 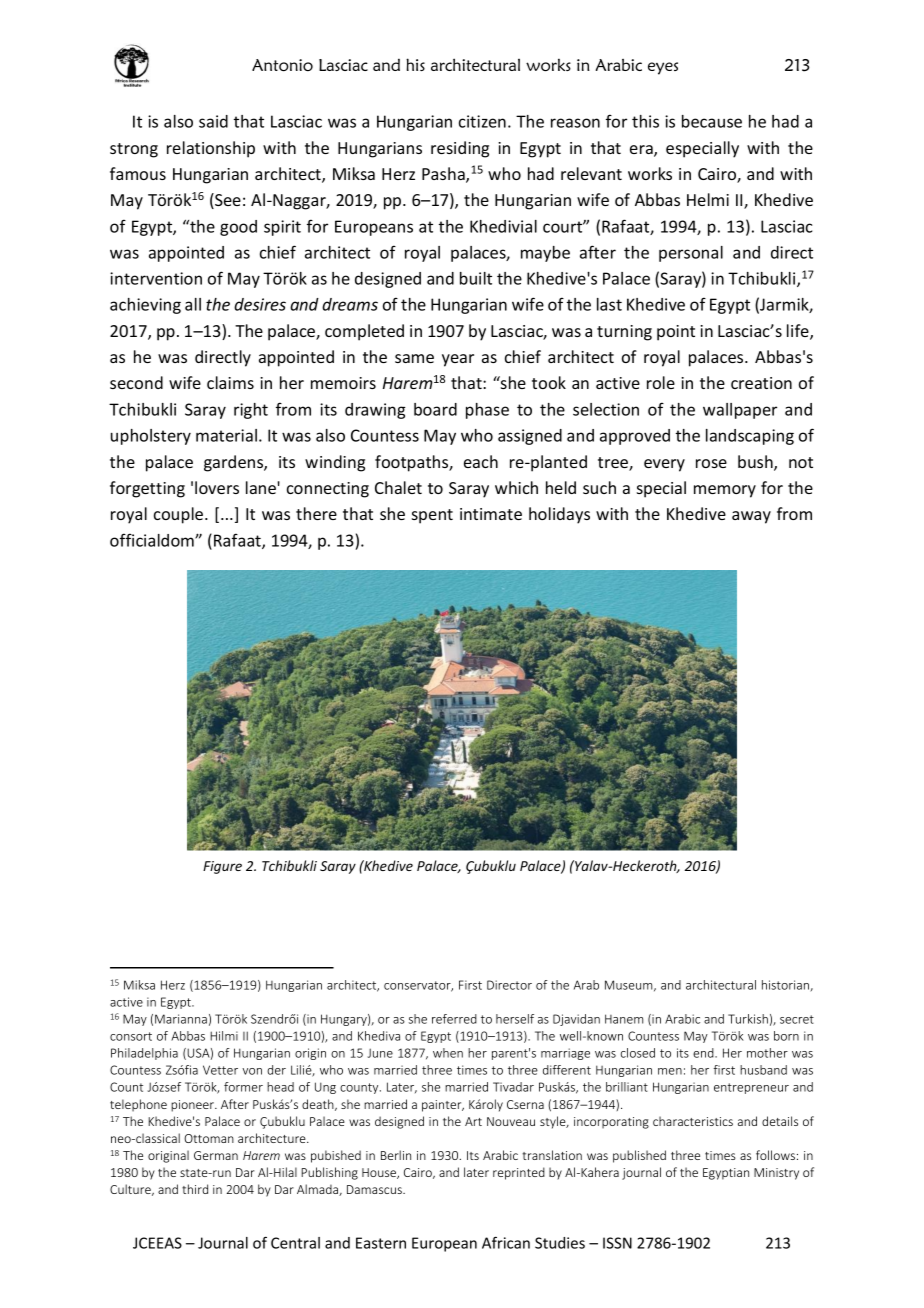 What do you see at coordinates (751, 517) in the document?
I see `away` at bounding box center [751, 517].
